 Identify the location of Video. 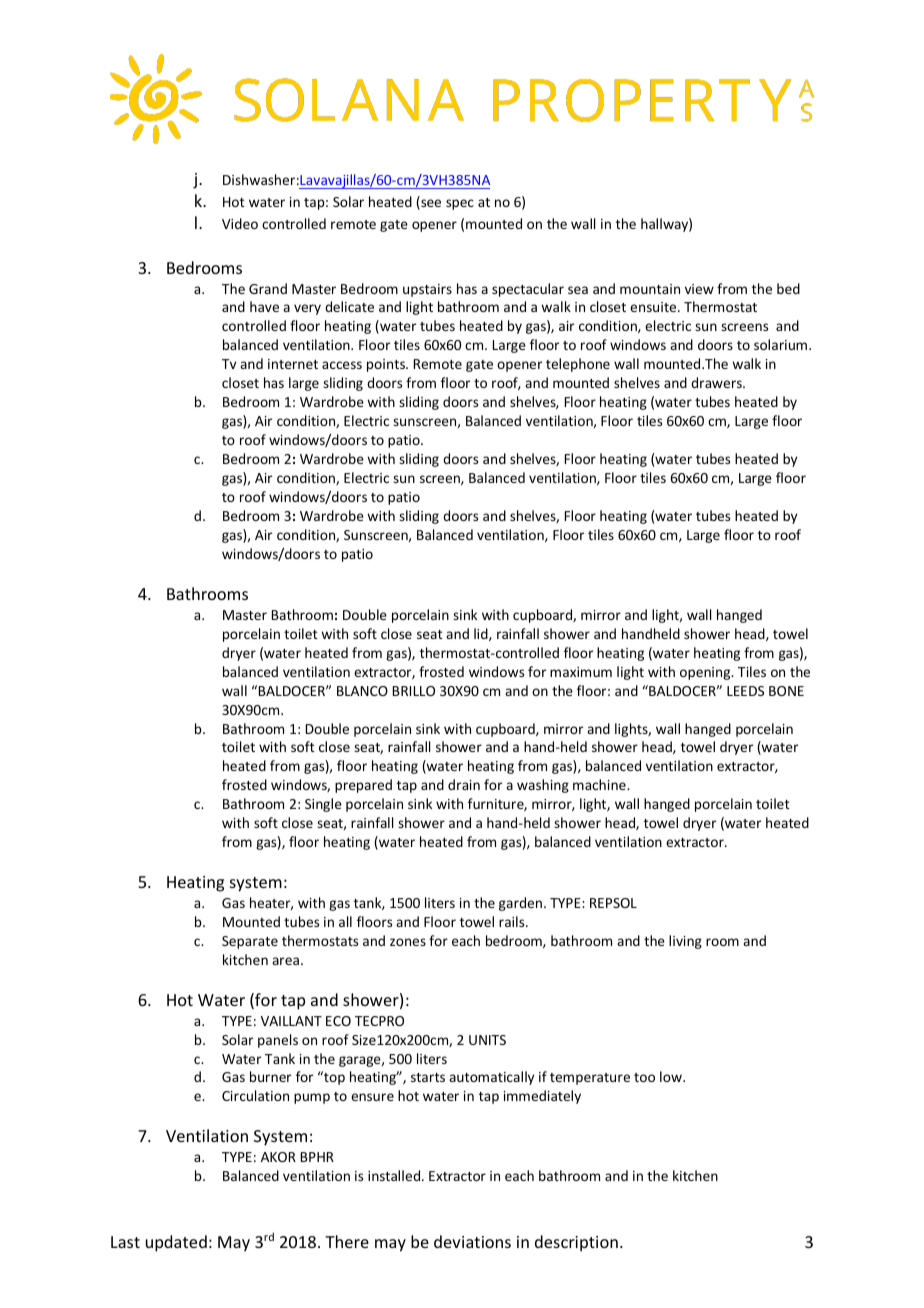
(240, 223).
